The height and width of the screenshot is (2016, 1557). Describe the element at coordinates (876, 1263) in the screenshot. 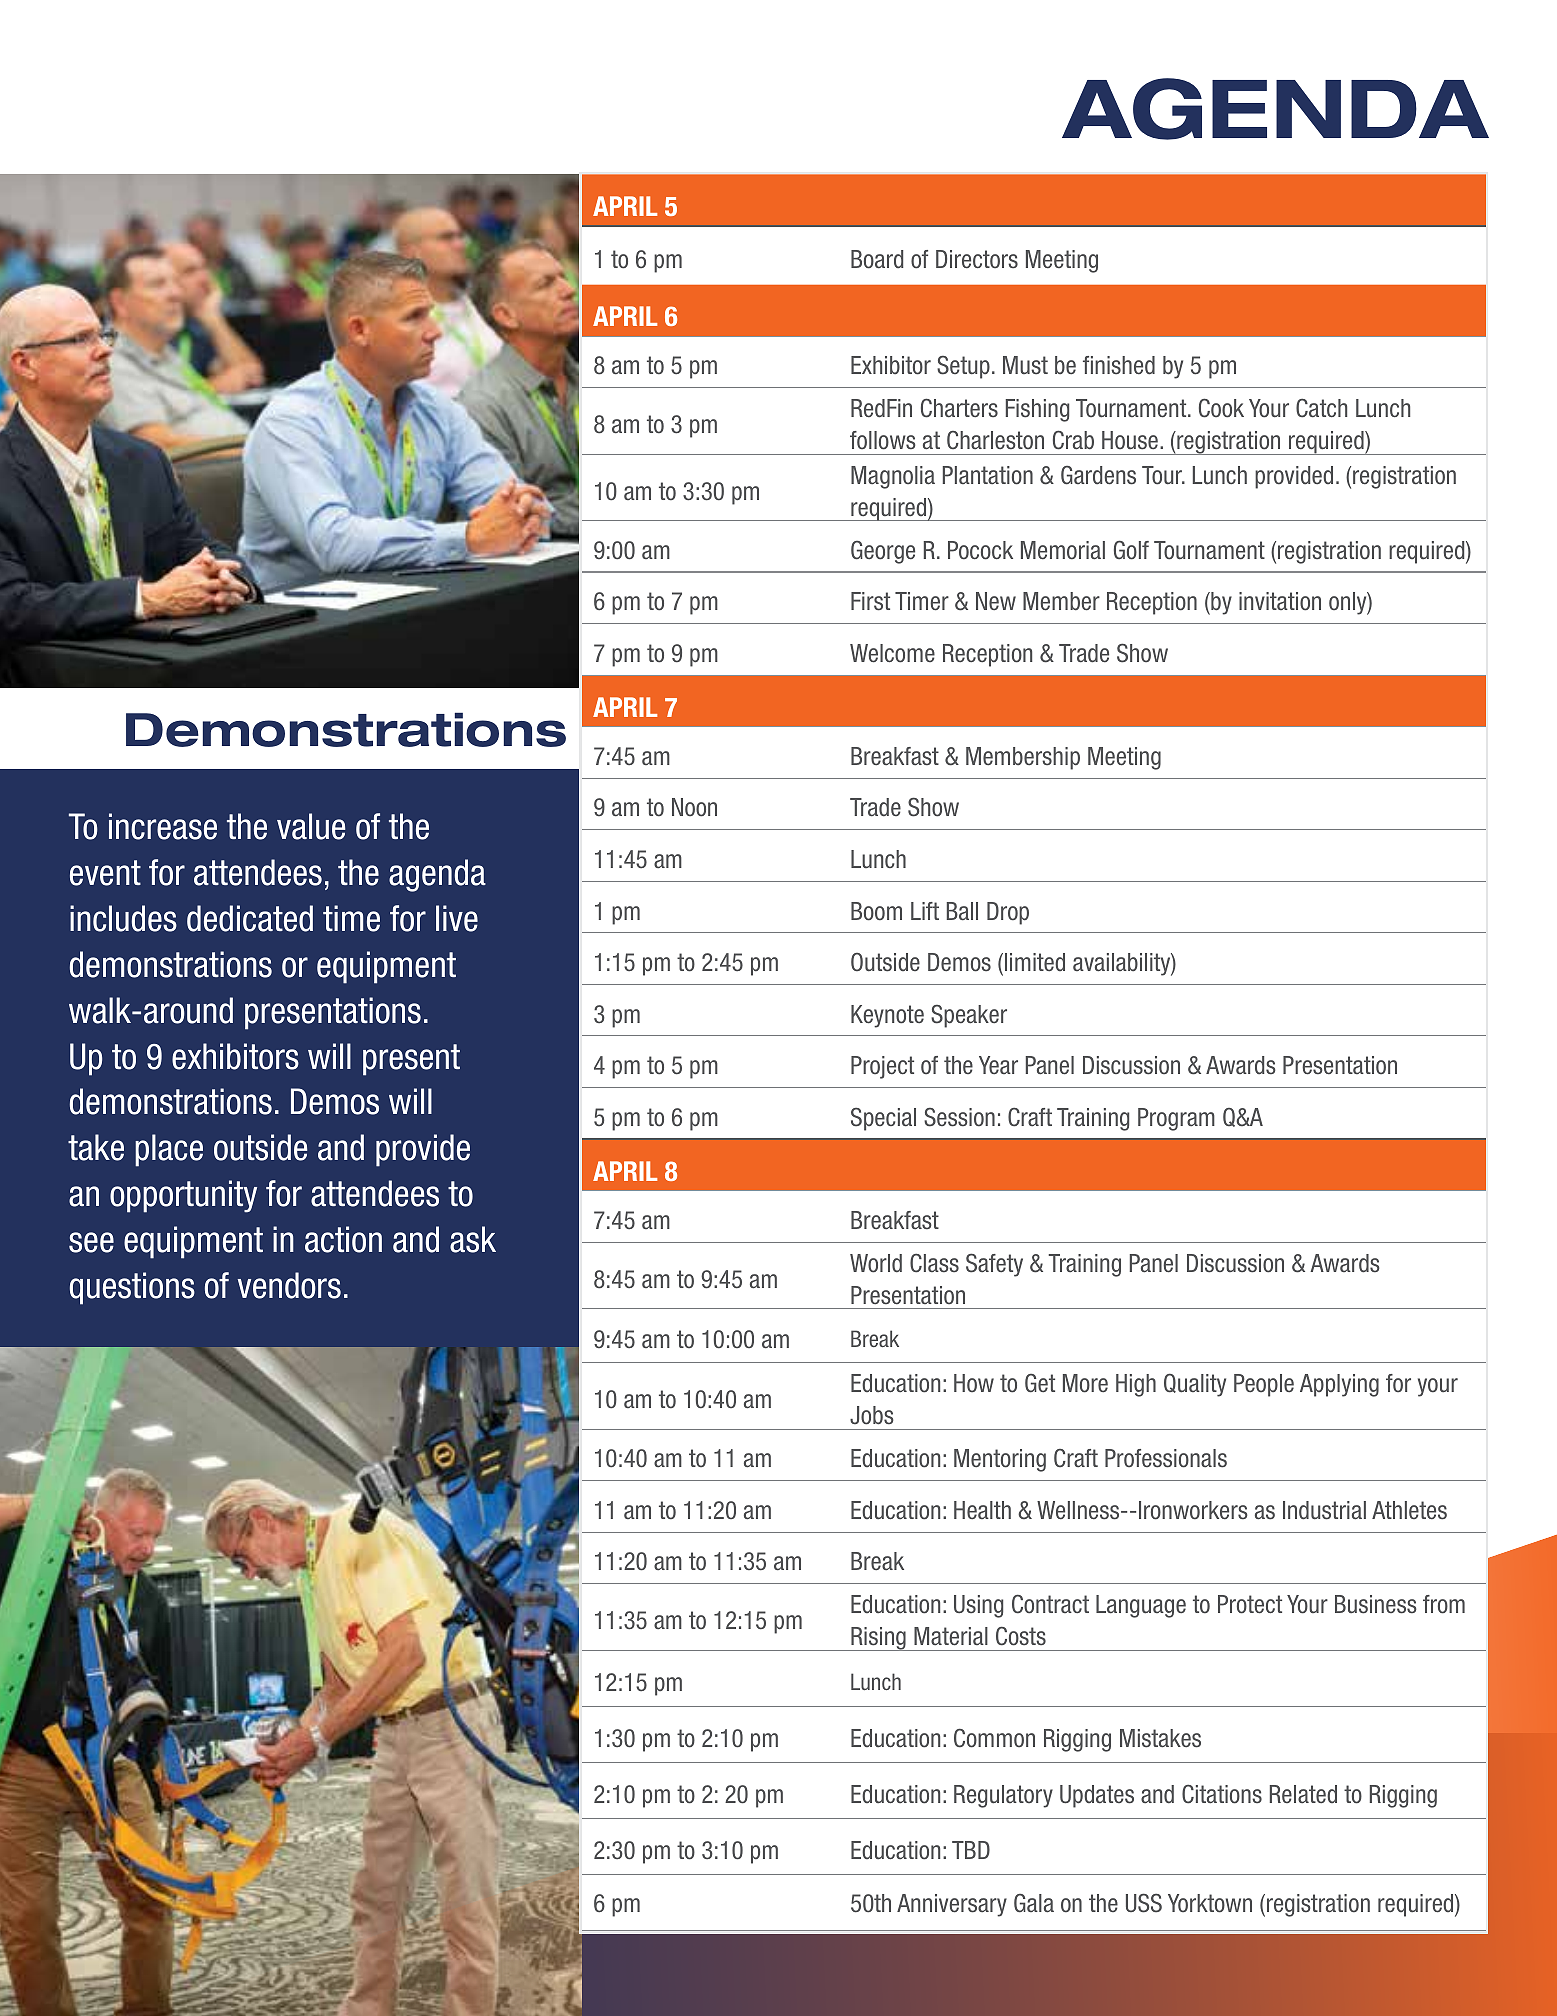

I see `World` at that location.
